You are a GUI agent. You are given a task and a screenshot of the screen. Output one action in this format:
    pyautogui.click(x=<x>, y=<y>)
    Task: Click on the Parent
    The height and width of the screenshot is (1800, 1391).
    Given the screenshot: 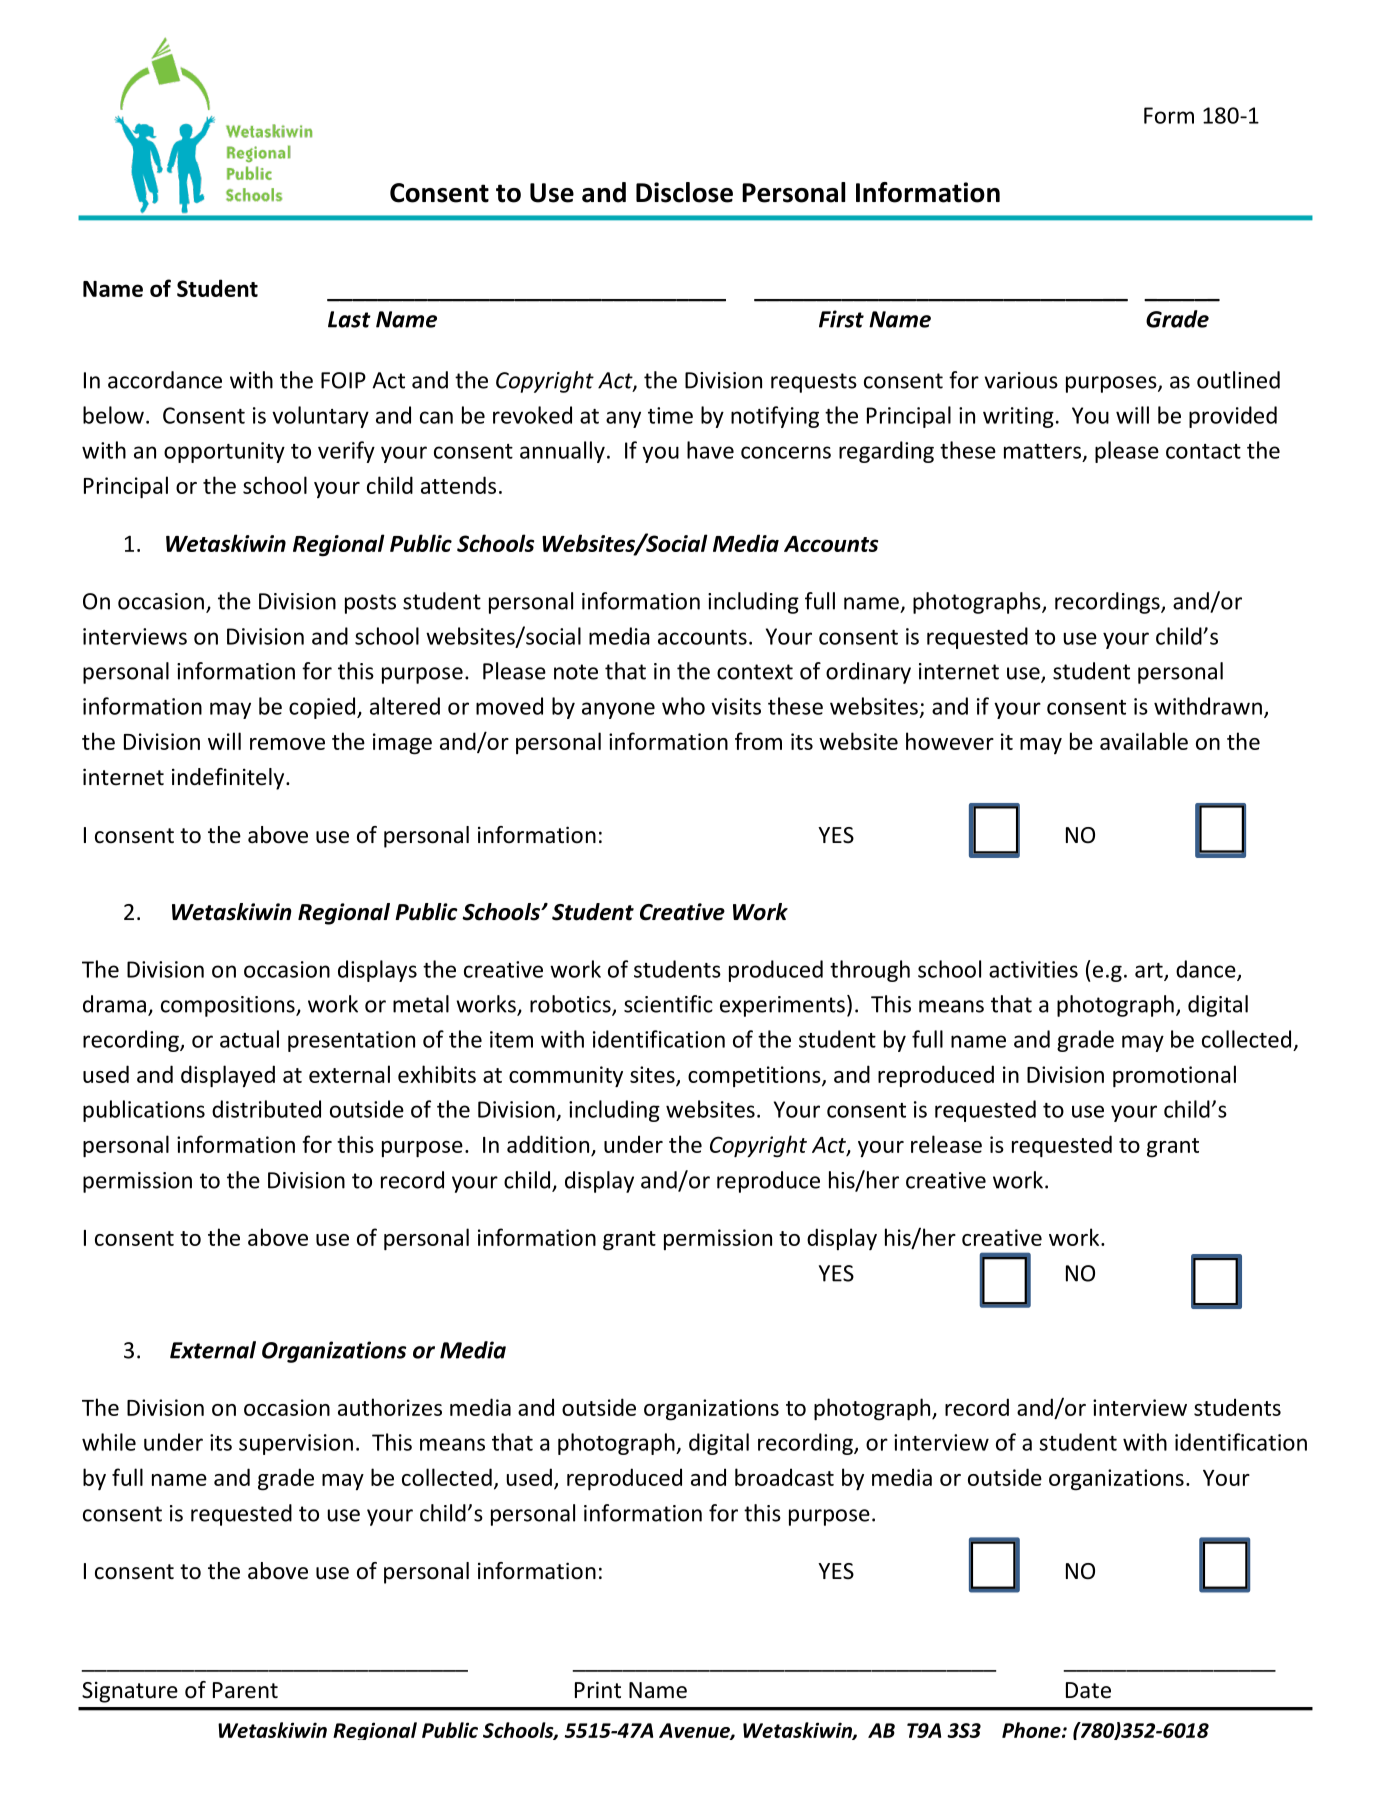 What is the action you would take?
    pyautogui.click(x=245, y=1690)
